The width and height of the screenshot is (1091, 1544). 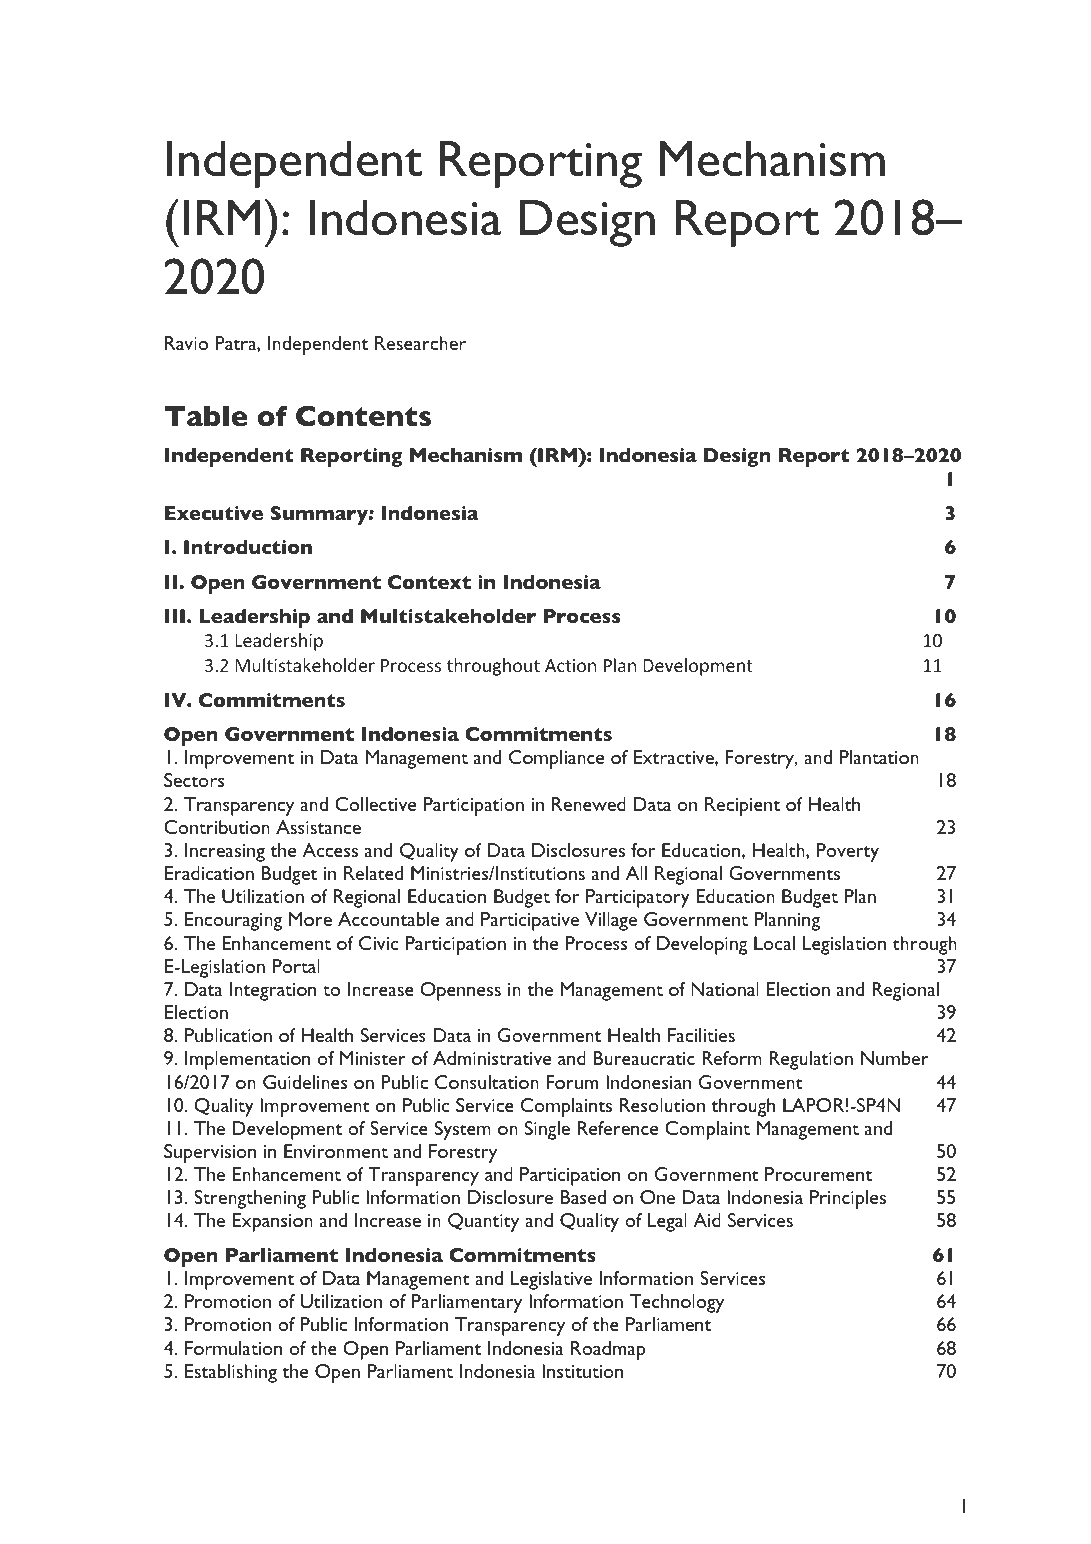 What do you see at coordinates (589, 804) in the screenshot?
I see `Renewed` at bounding box center [589, 804].
